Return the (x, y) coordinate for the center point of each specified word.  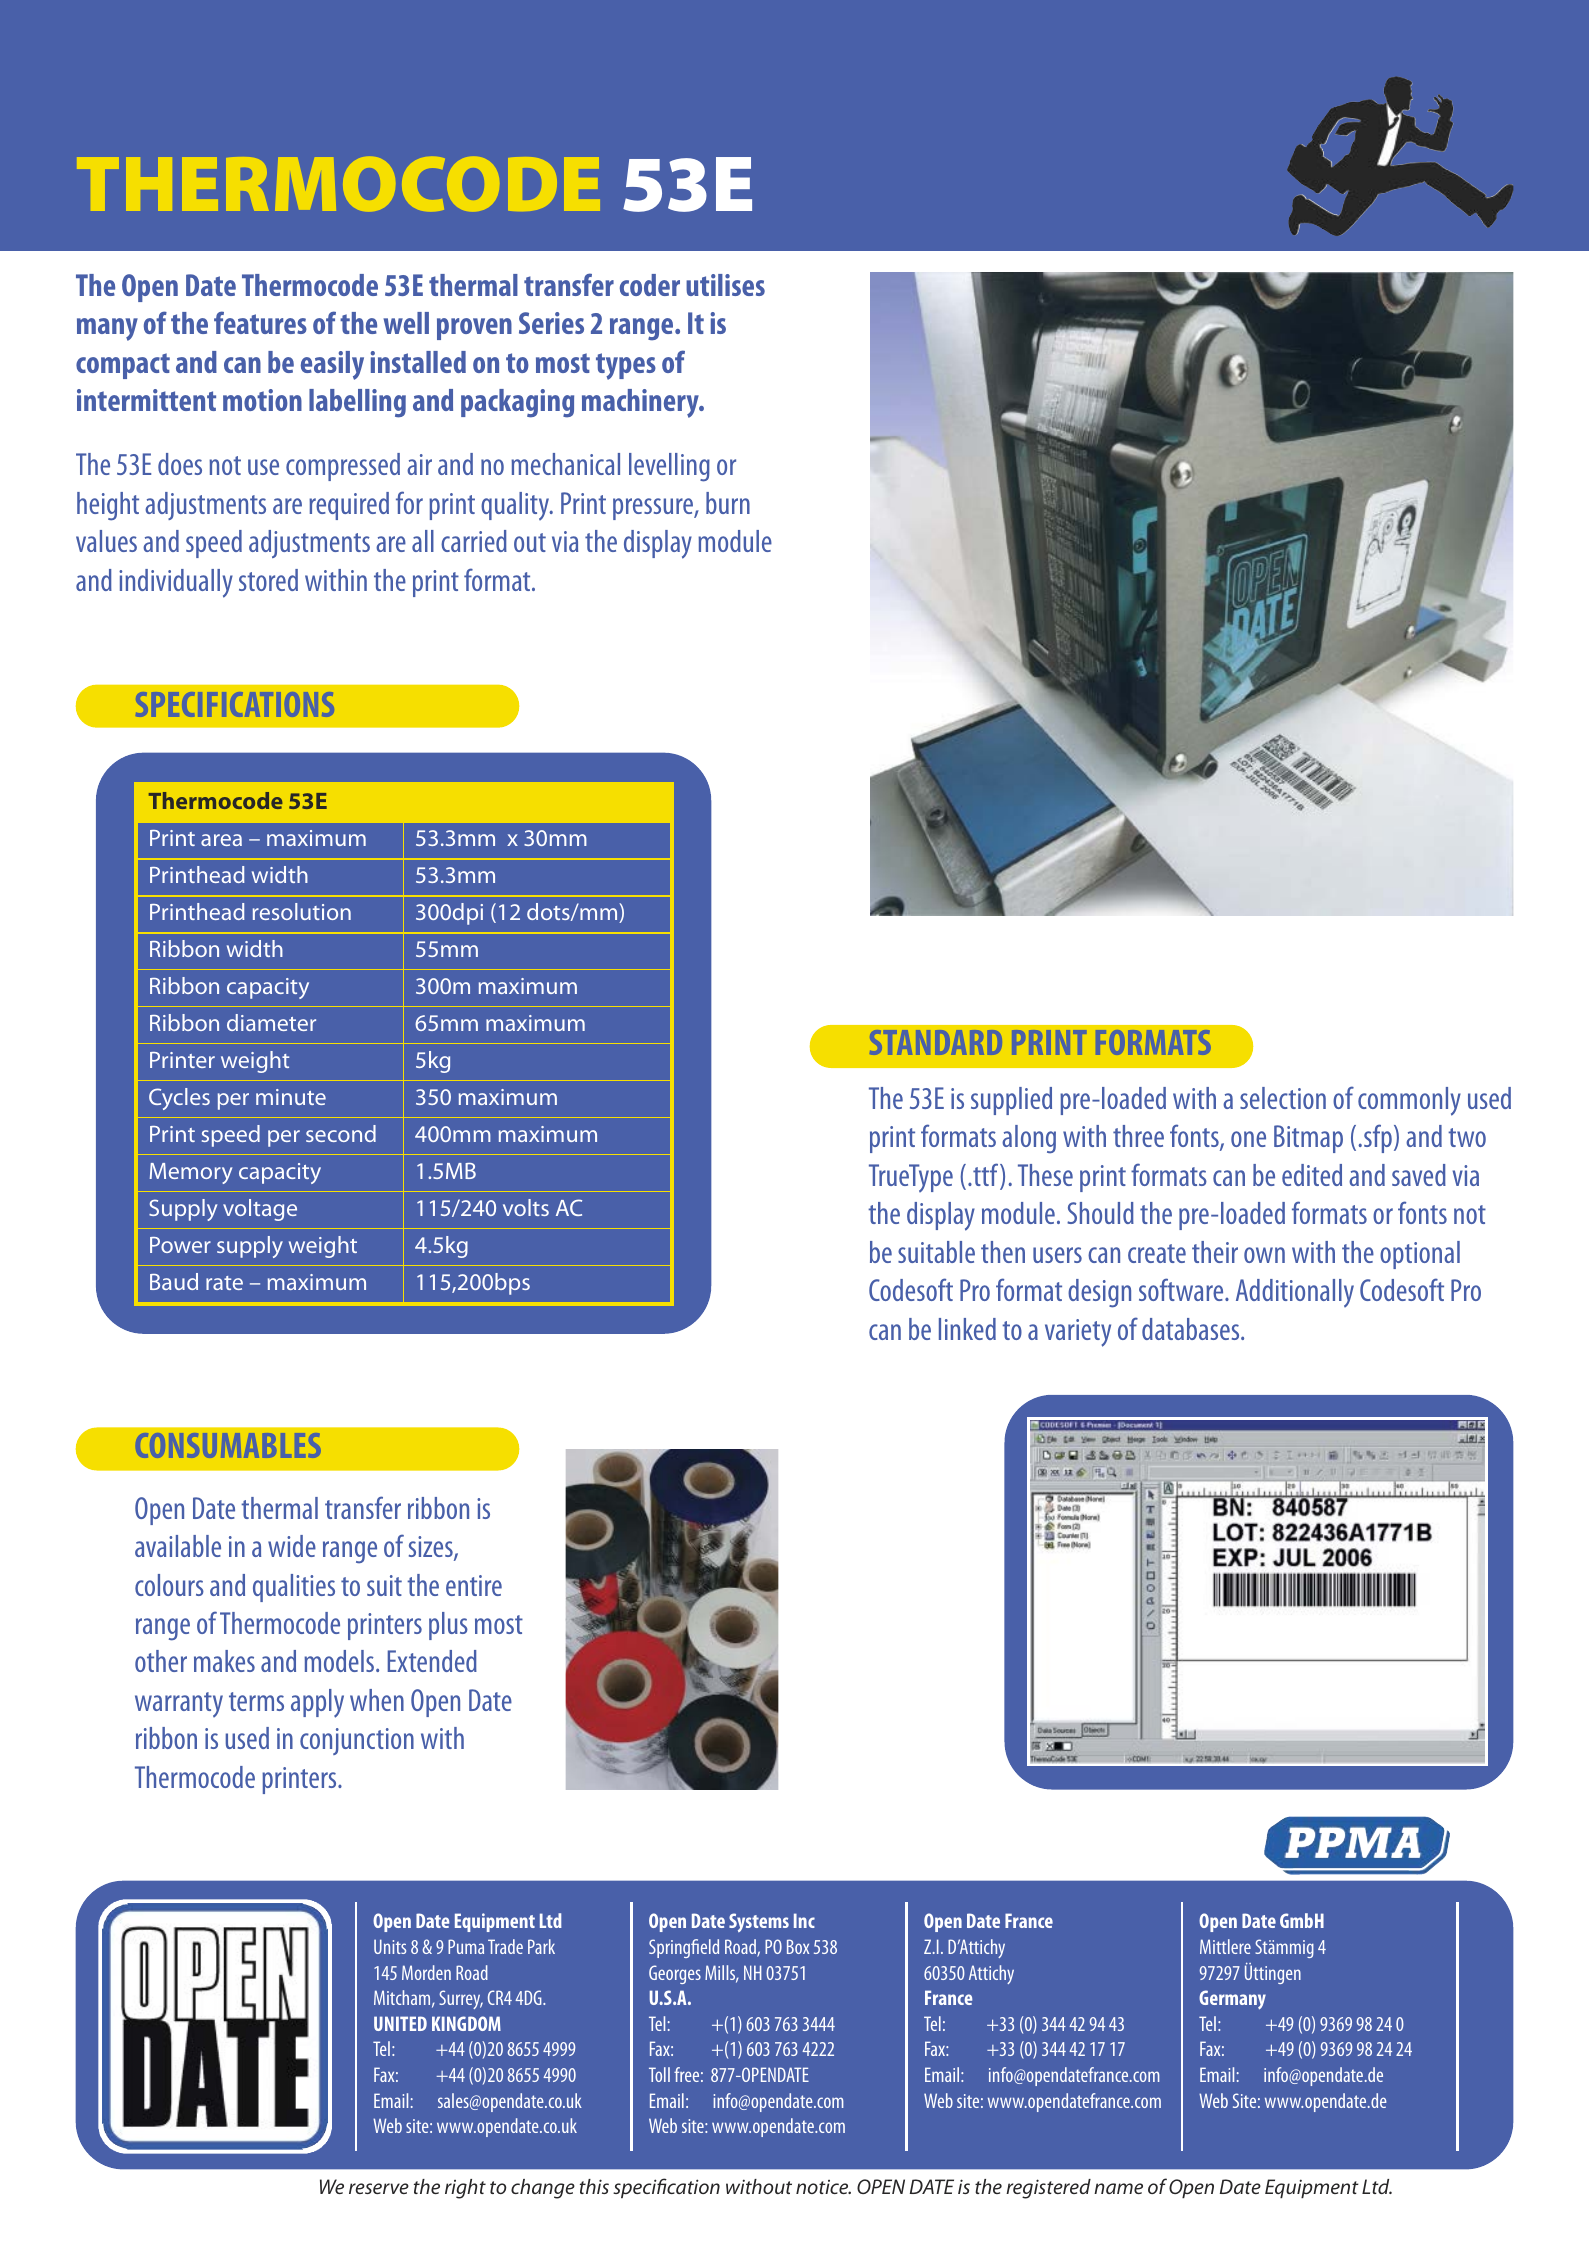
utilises (725, 285)
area (221, 840)
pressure (654, 509)
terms (256, 1701)
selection (1283, 1098)
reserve (379, 2188)
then (1003, 1252)
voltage (260, 1210)
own (1264, 1255)
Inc (804, 1920)
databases (1192, 1329)
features (260, 322)
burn (728, 503)
